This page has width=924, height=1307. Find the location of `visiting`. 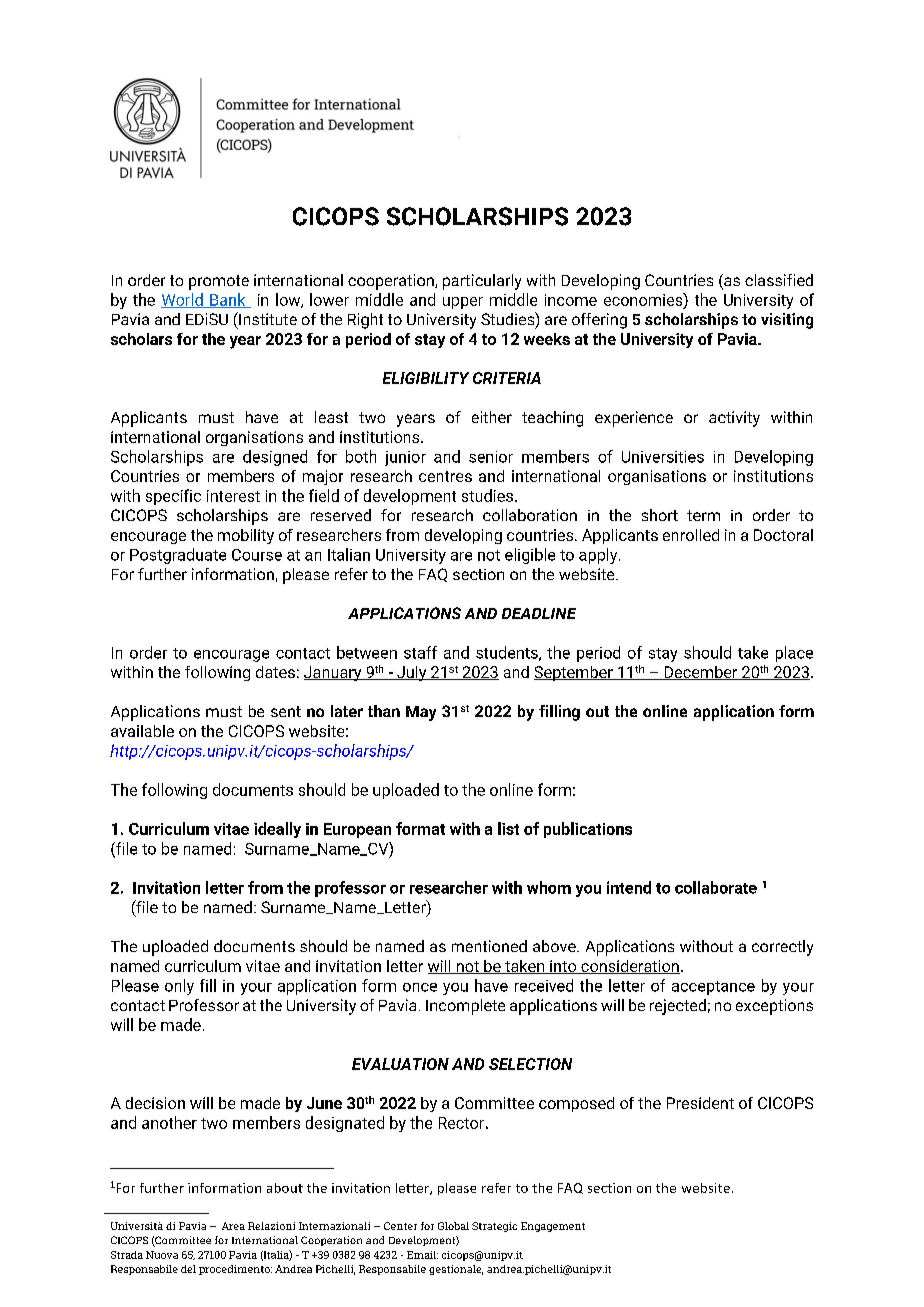

visiting is located at coordinates (787, 321).
